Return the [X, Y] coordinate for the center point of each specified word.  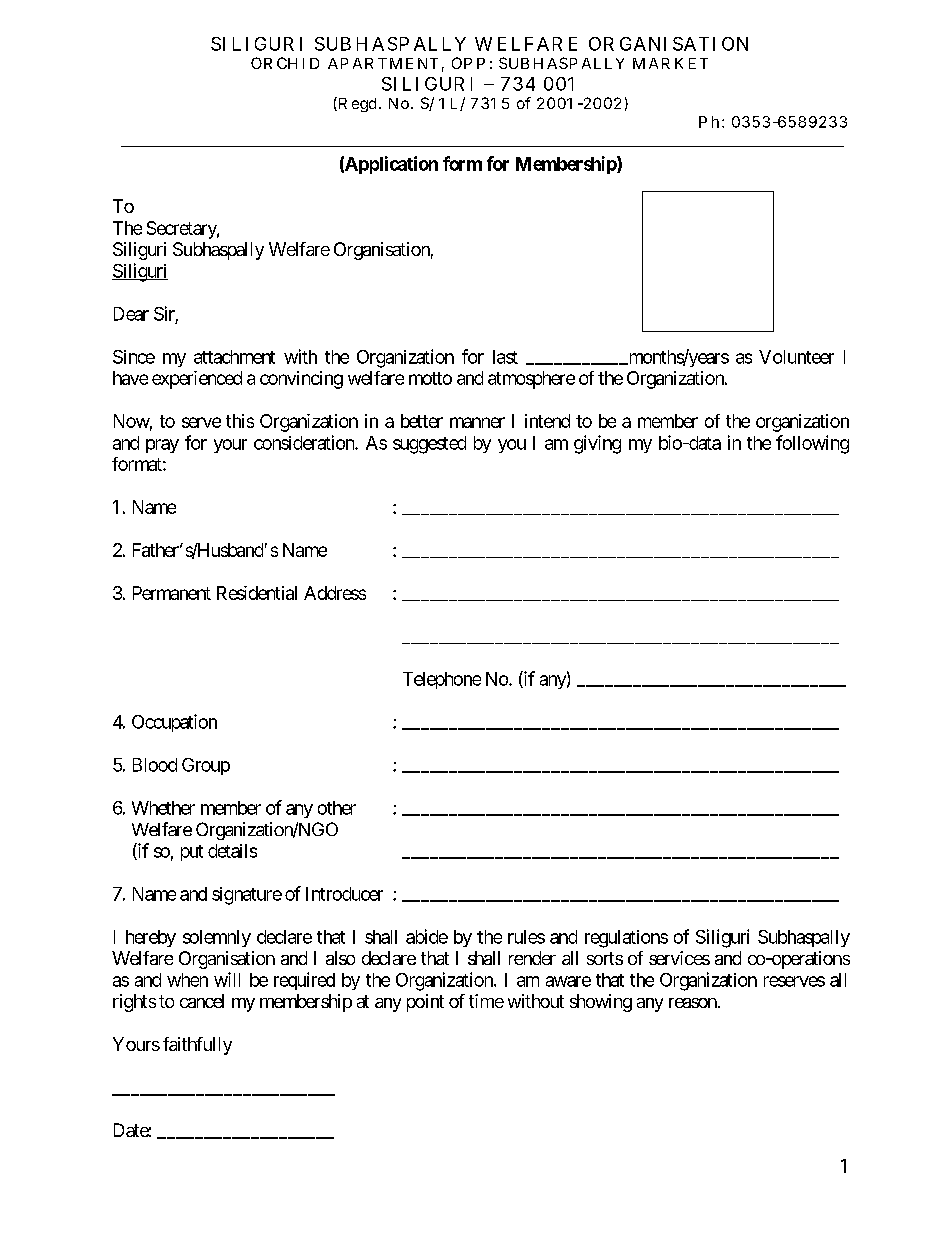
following [812, 444]
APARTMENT [383, 63]
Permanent [172, 593]
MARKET [670, 63]
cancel [202, 1001]
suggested [429, 445]
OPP [468, 63]
